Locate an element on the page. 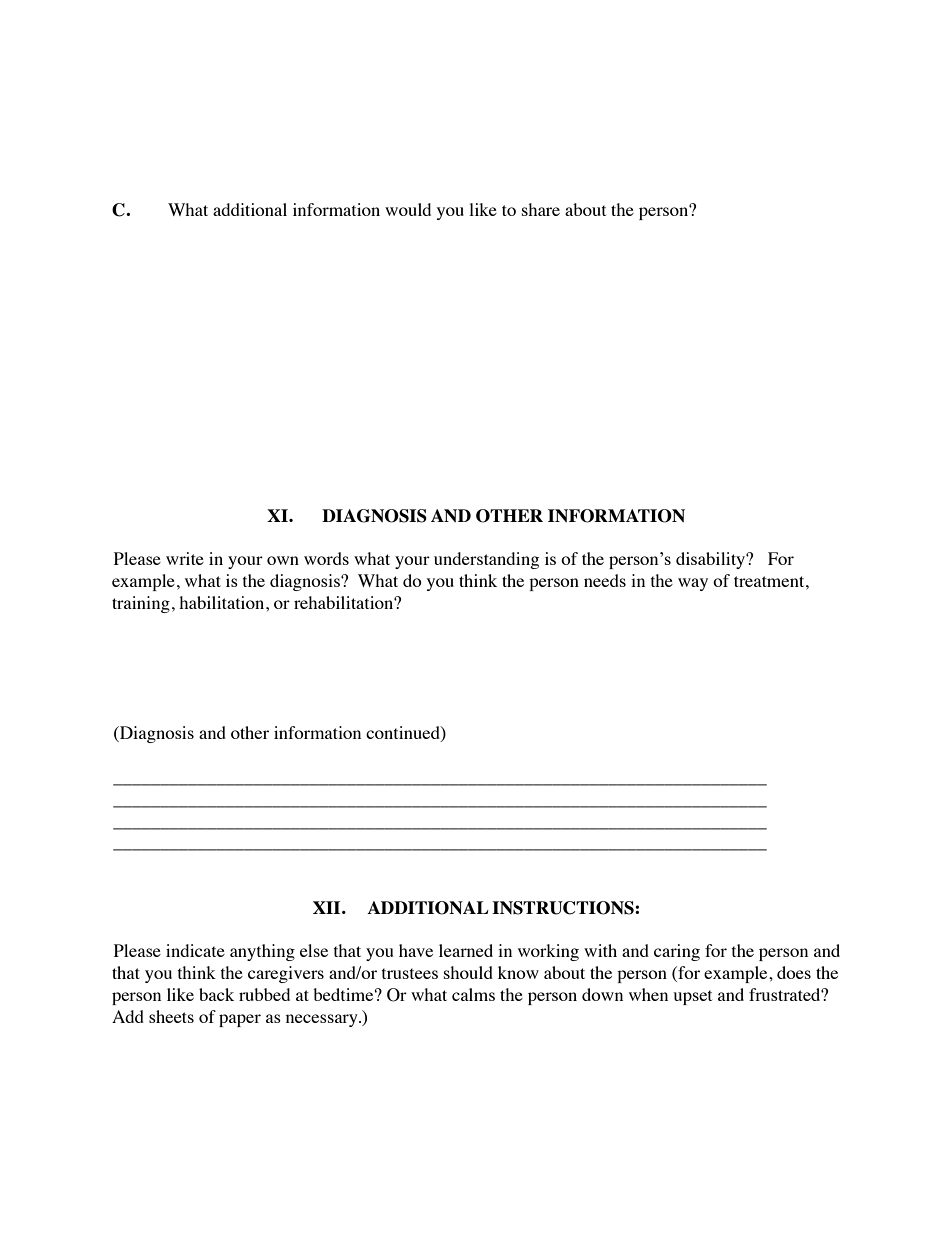  share is located at coordinates (541, 209).
